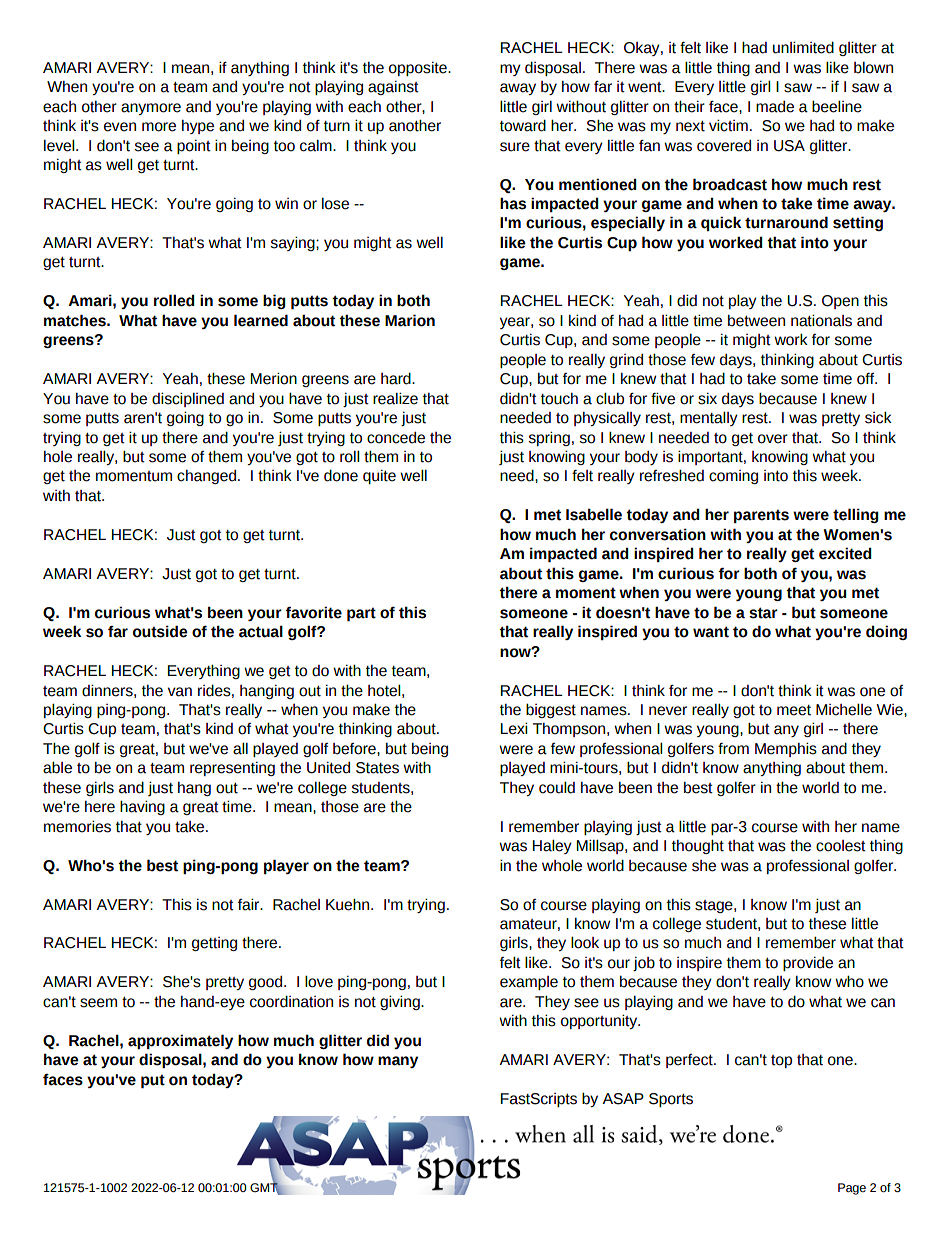 Image resolution: width=952 pixels, height=1233 pixels. Describe the element at coordinates (160, 631) in the page. I see `outside` at that location.
